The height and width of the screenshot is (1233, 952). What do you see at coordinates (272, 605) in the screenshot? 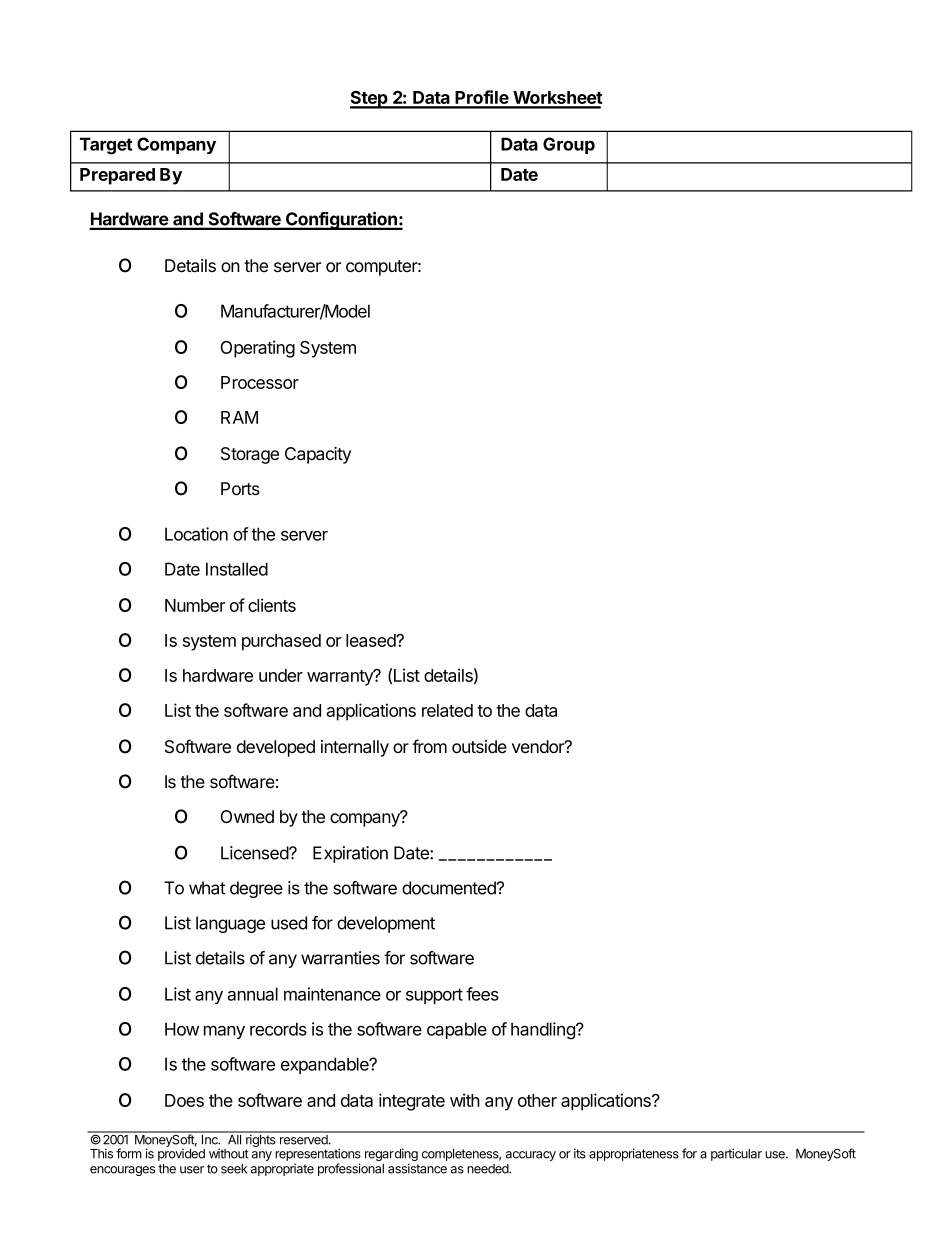
I see `clients` at bounding box center [272, 605].
